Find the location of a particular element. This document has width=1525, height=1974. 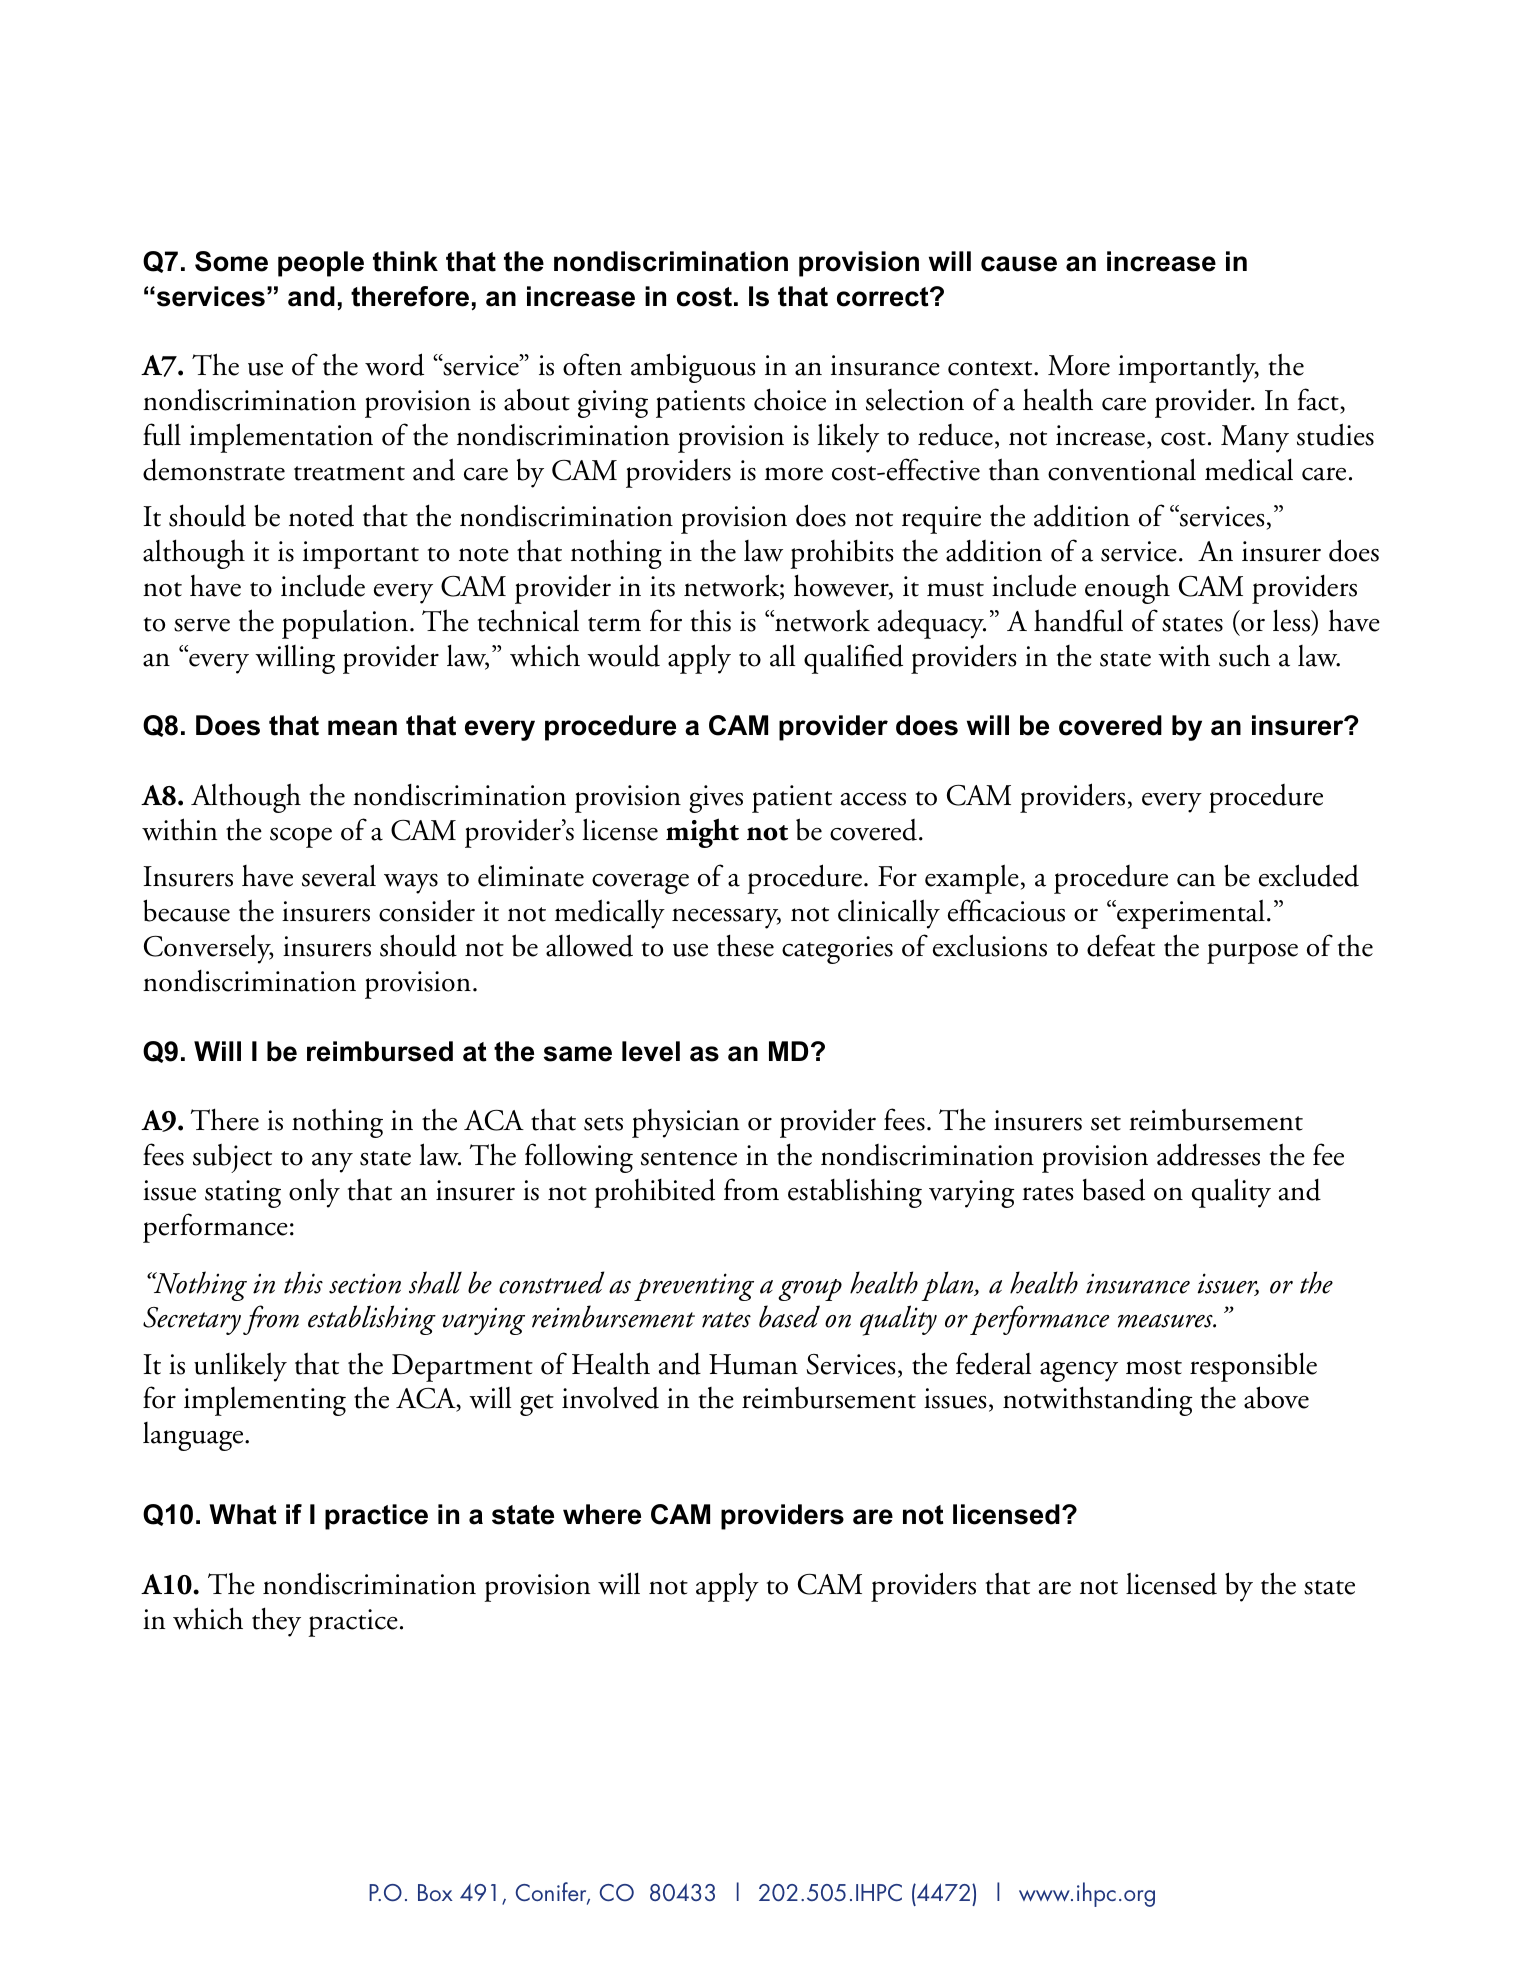

ambiguous is located at coordinates (693, 368).
